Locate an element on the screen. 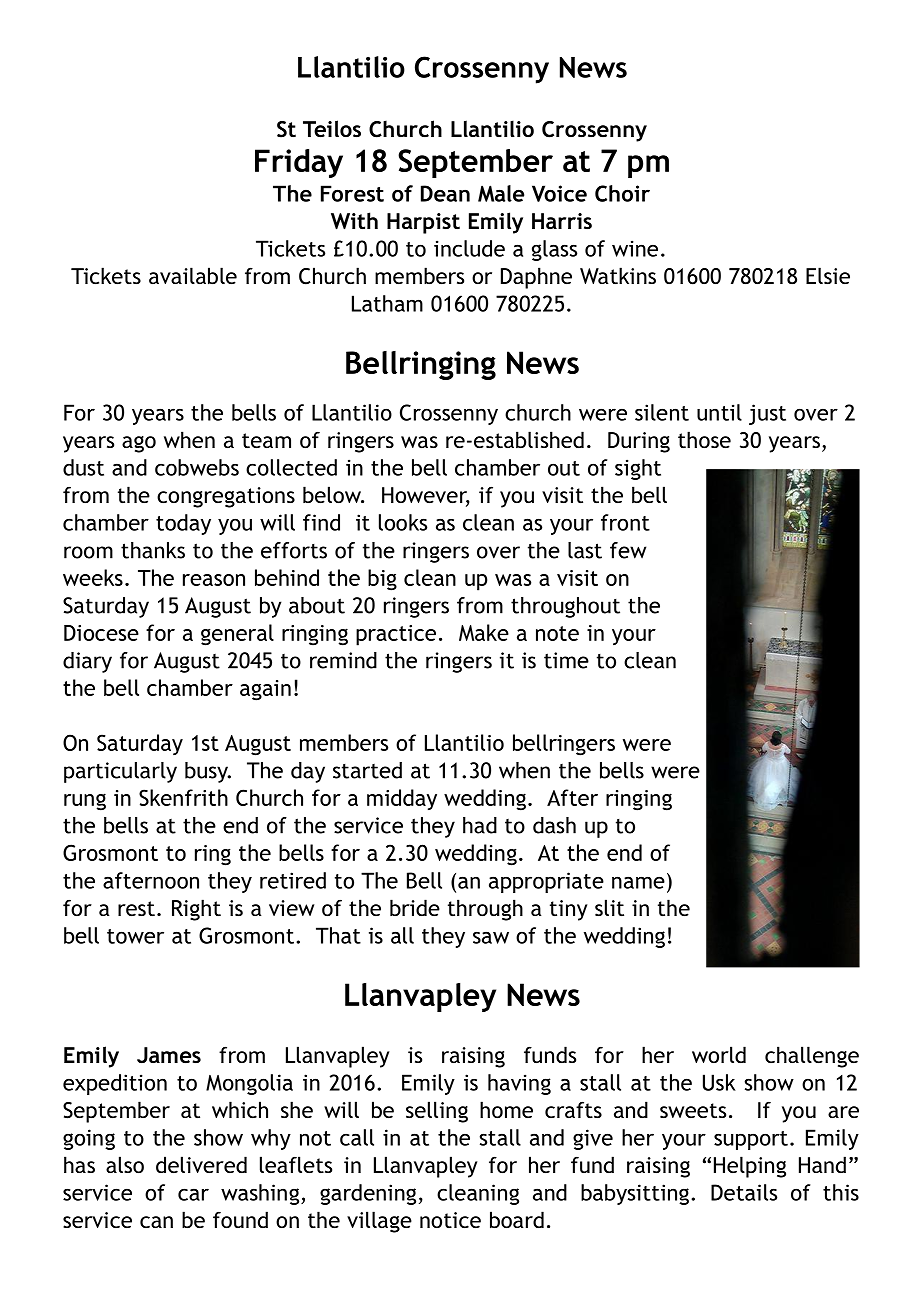 This screenshot has width=924, height=1310. notice is located at coordinates (450, 1220).
